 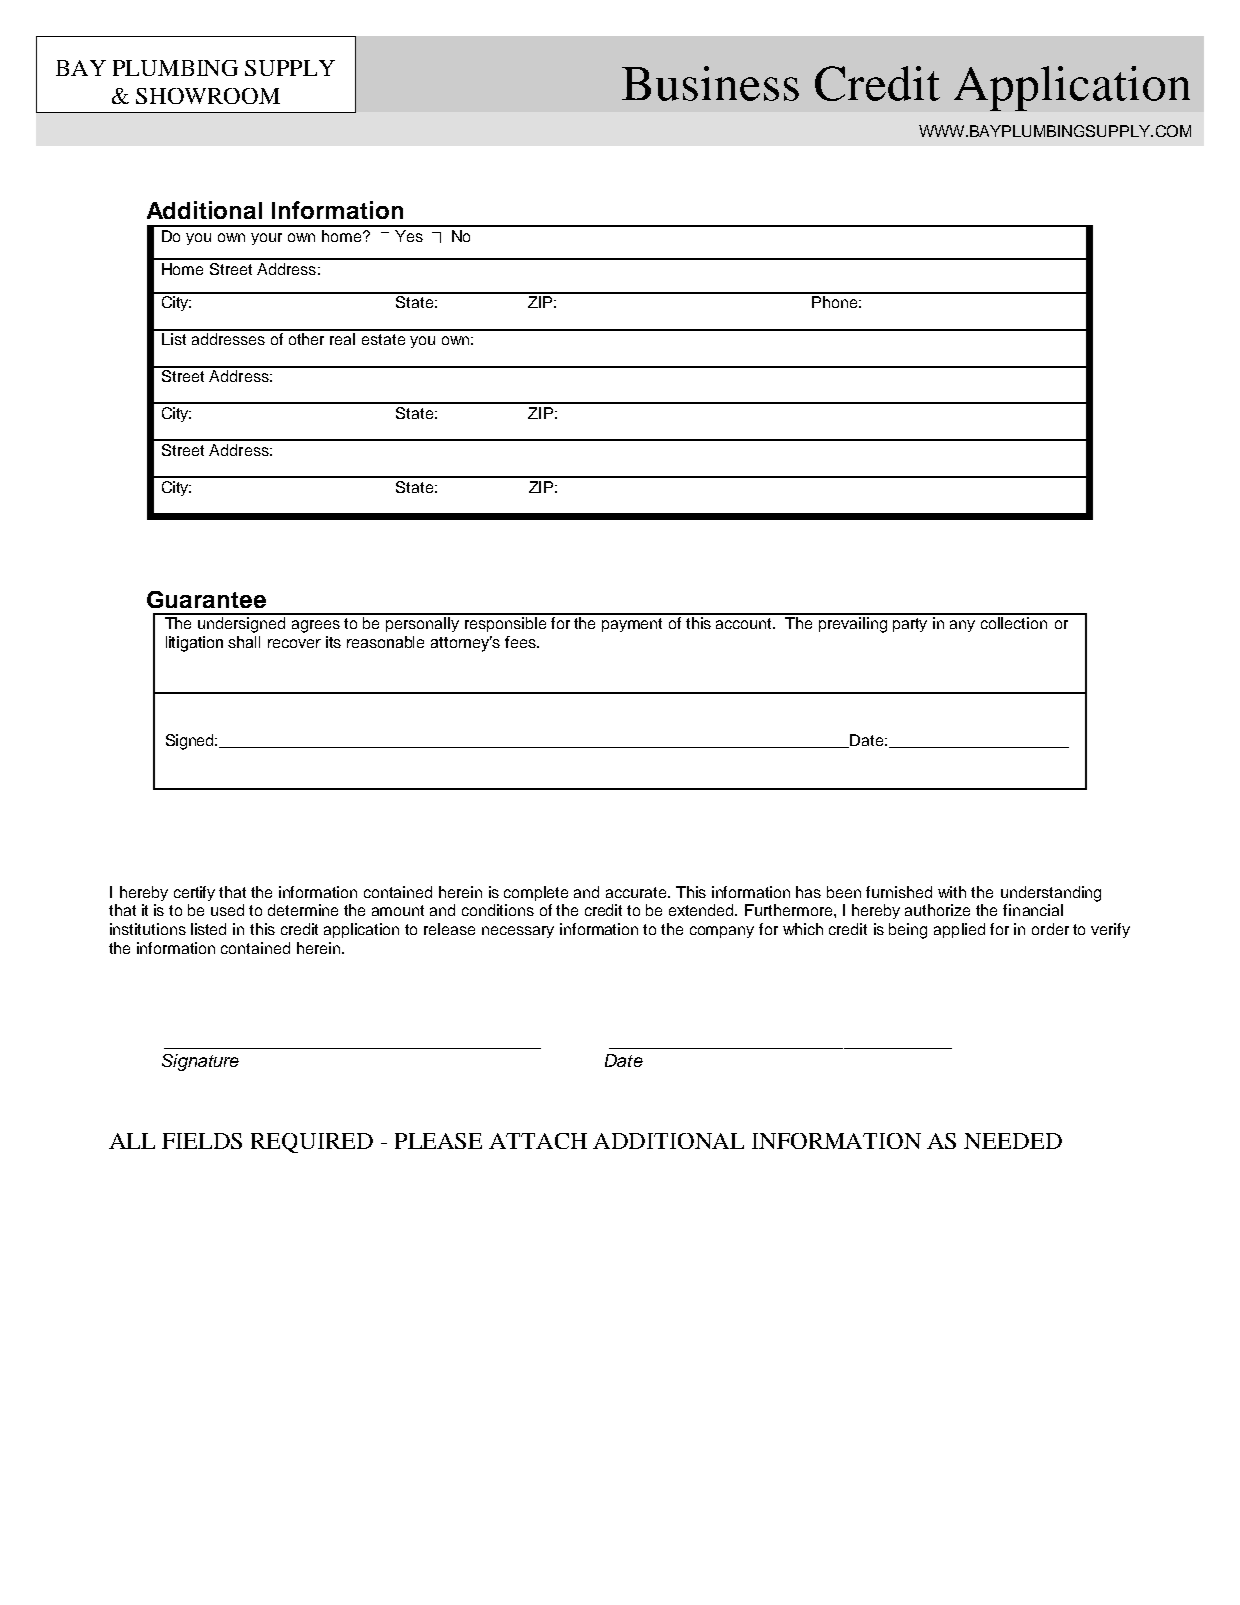 What do you see at coordinates (208, 96) in the page?
I see `SHOWROOM` at bounding box center [208, 96].
